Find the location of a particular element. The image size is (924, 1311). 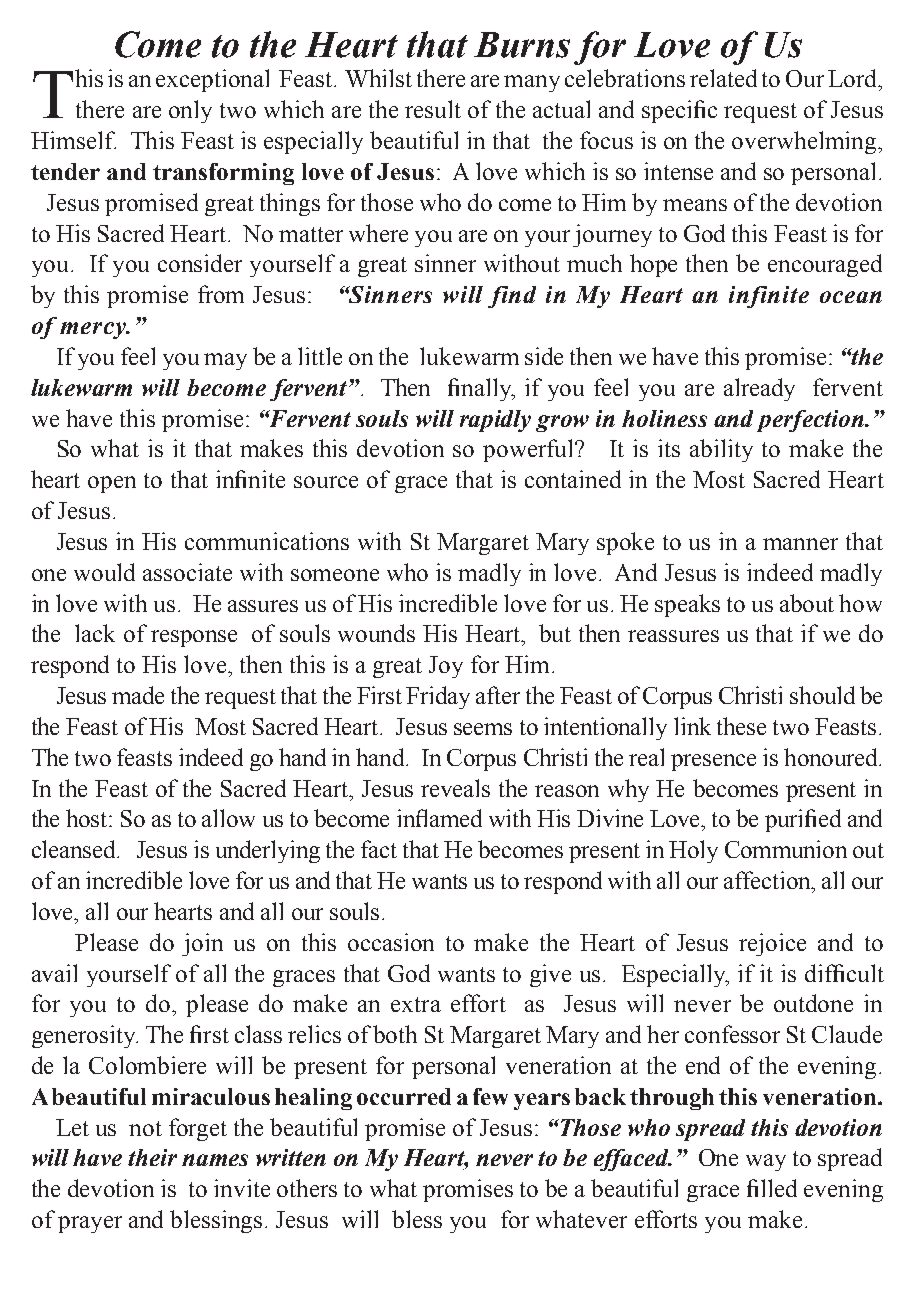

open is located at coordinates (112, 484).
